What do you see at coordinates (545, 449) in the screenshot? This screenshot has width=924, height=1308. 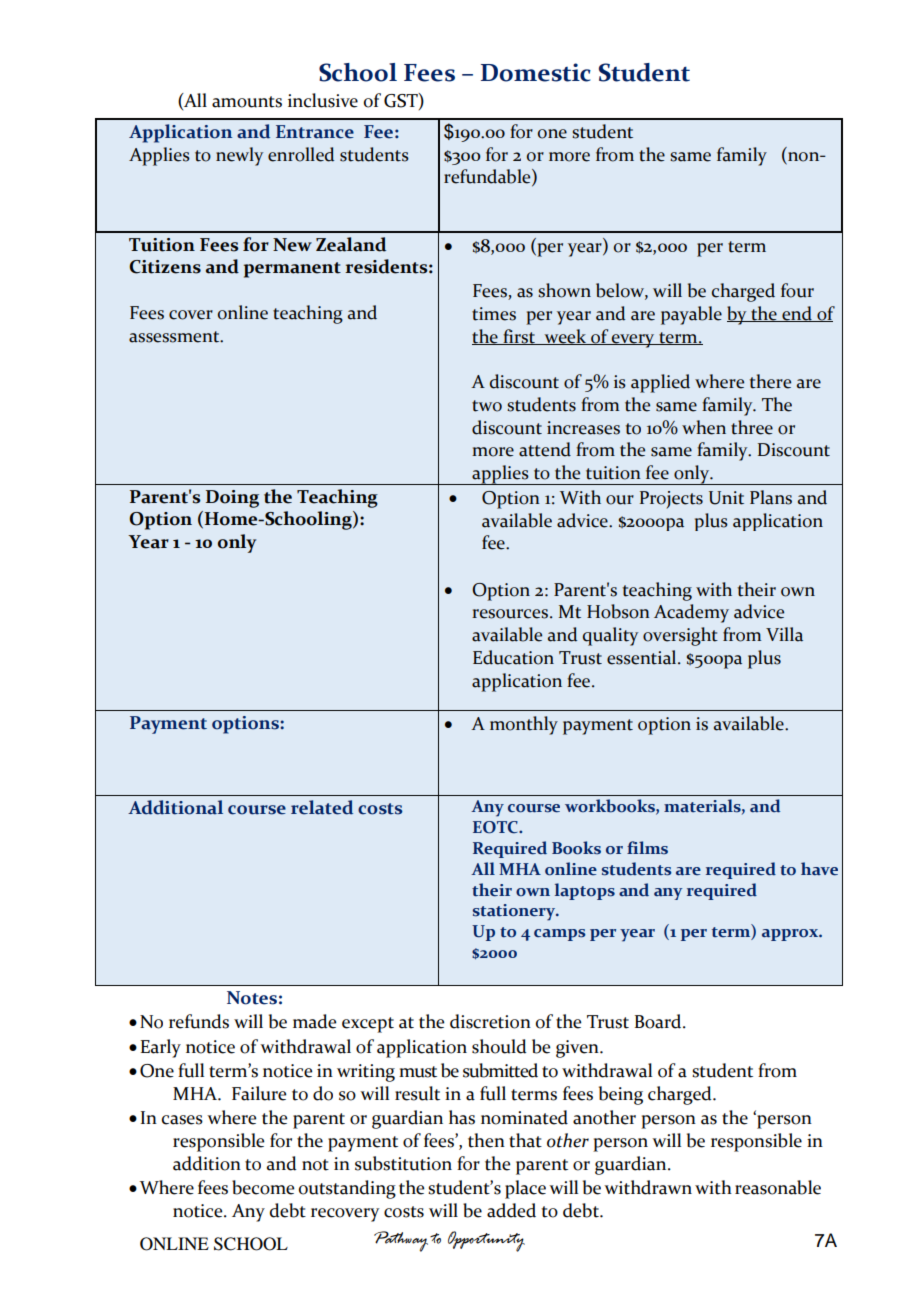 I see `attend` at bounding box center [545, 449].
